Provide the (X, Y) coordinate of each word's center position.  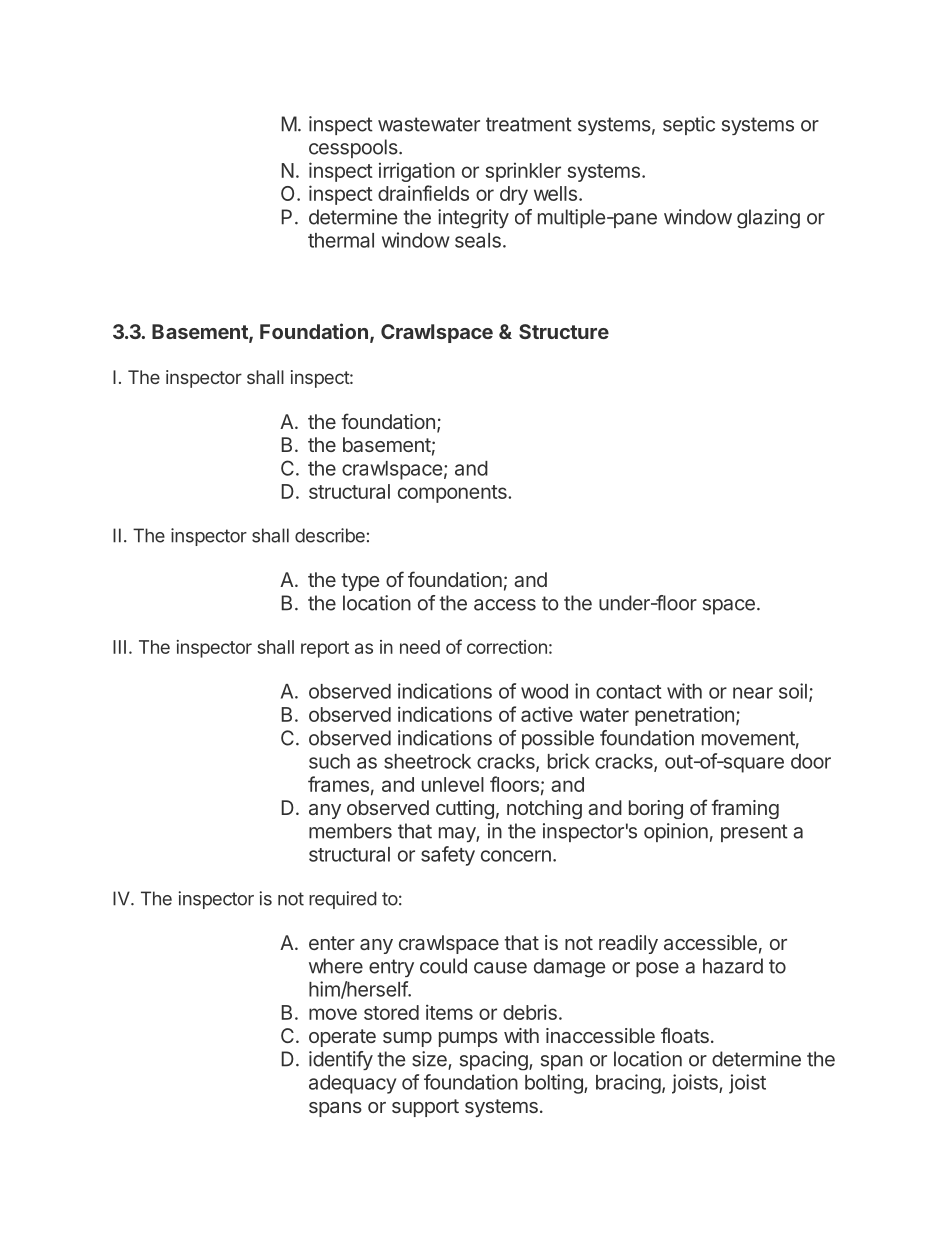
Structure (564, 331)
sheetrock (427, 761)
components (453, 494)
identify (341, 1060)
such (329, 761)
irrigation (417, 172)
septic (689, 125)
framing (745, 809)
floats (685, 1035)
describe (330, 535)
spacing (495, 1061)
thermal (341, 240)
